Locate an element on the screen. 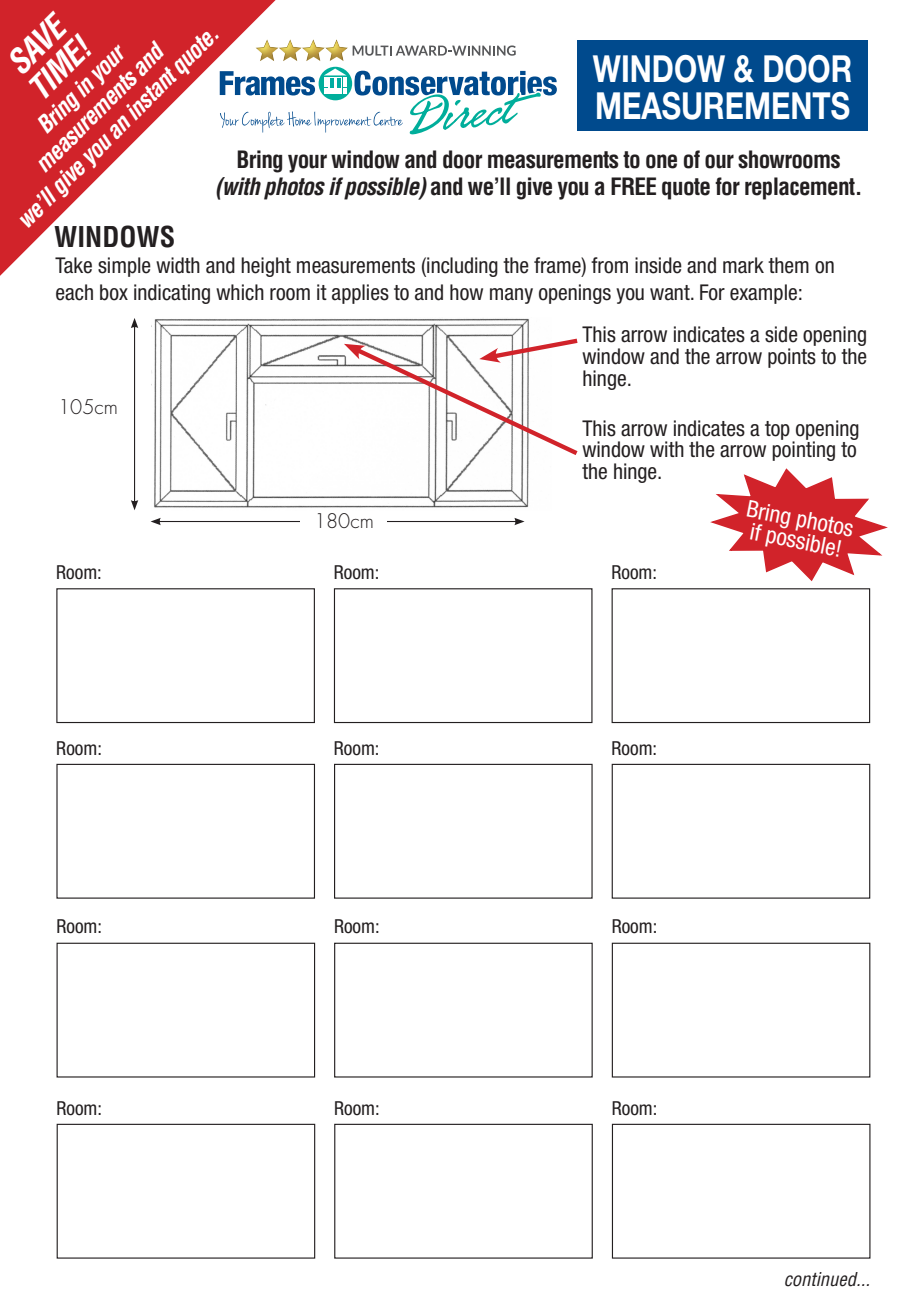  which is located at coordinates (240, 292).
